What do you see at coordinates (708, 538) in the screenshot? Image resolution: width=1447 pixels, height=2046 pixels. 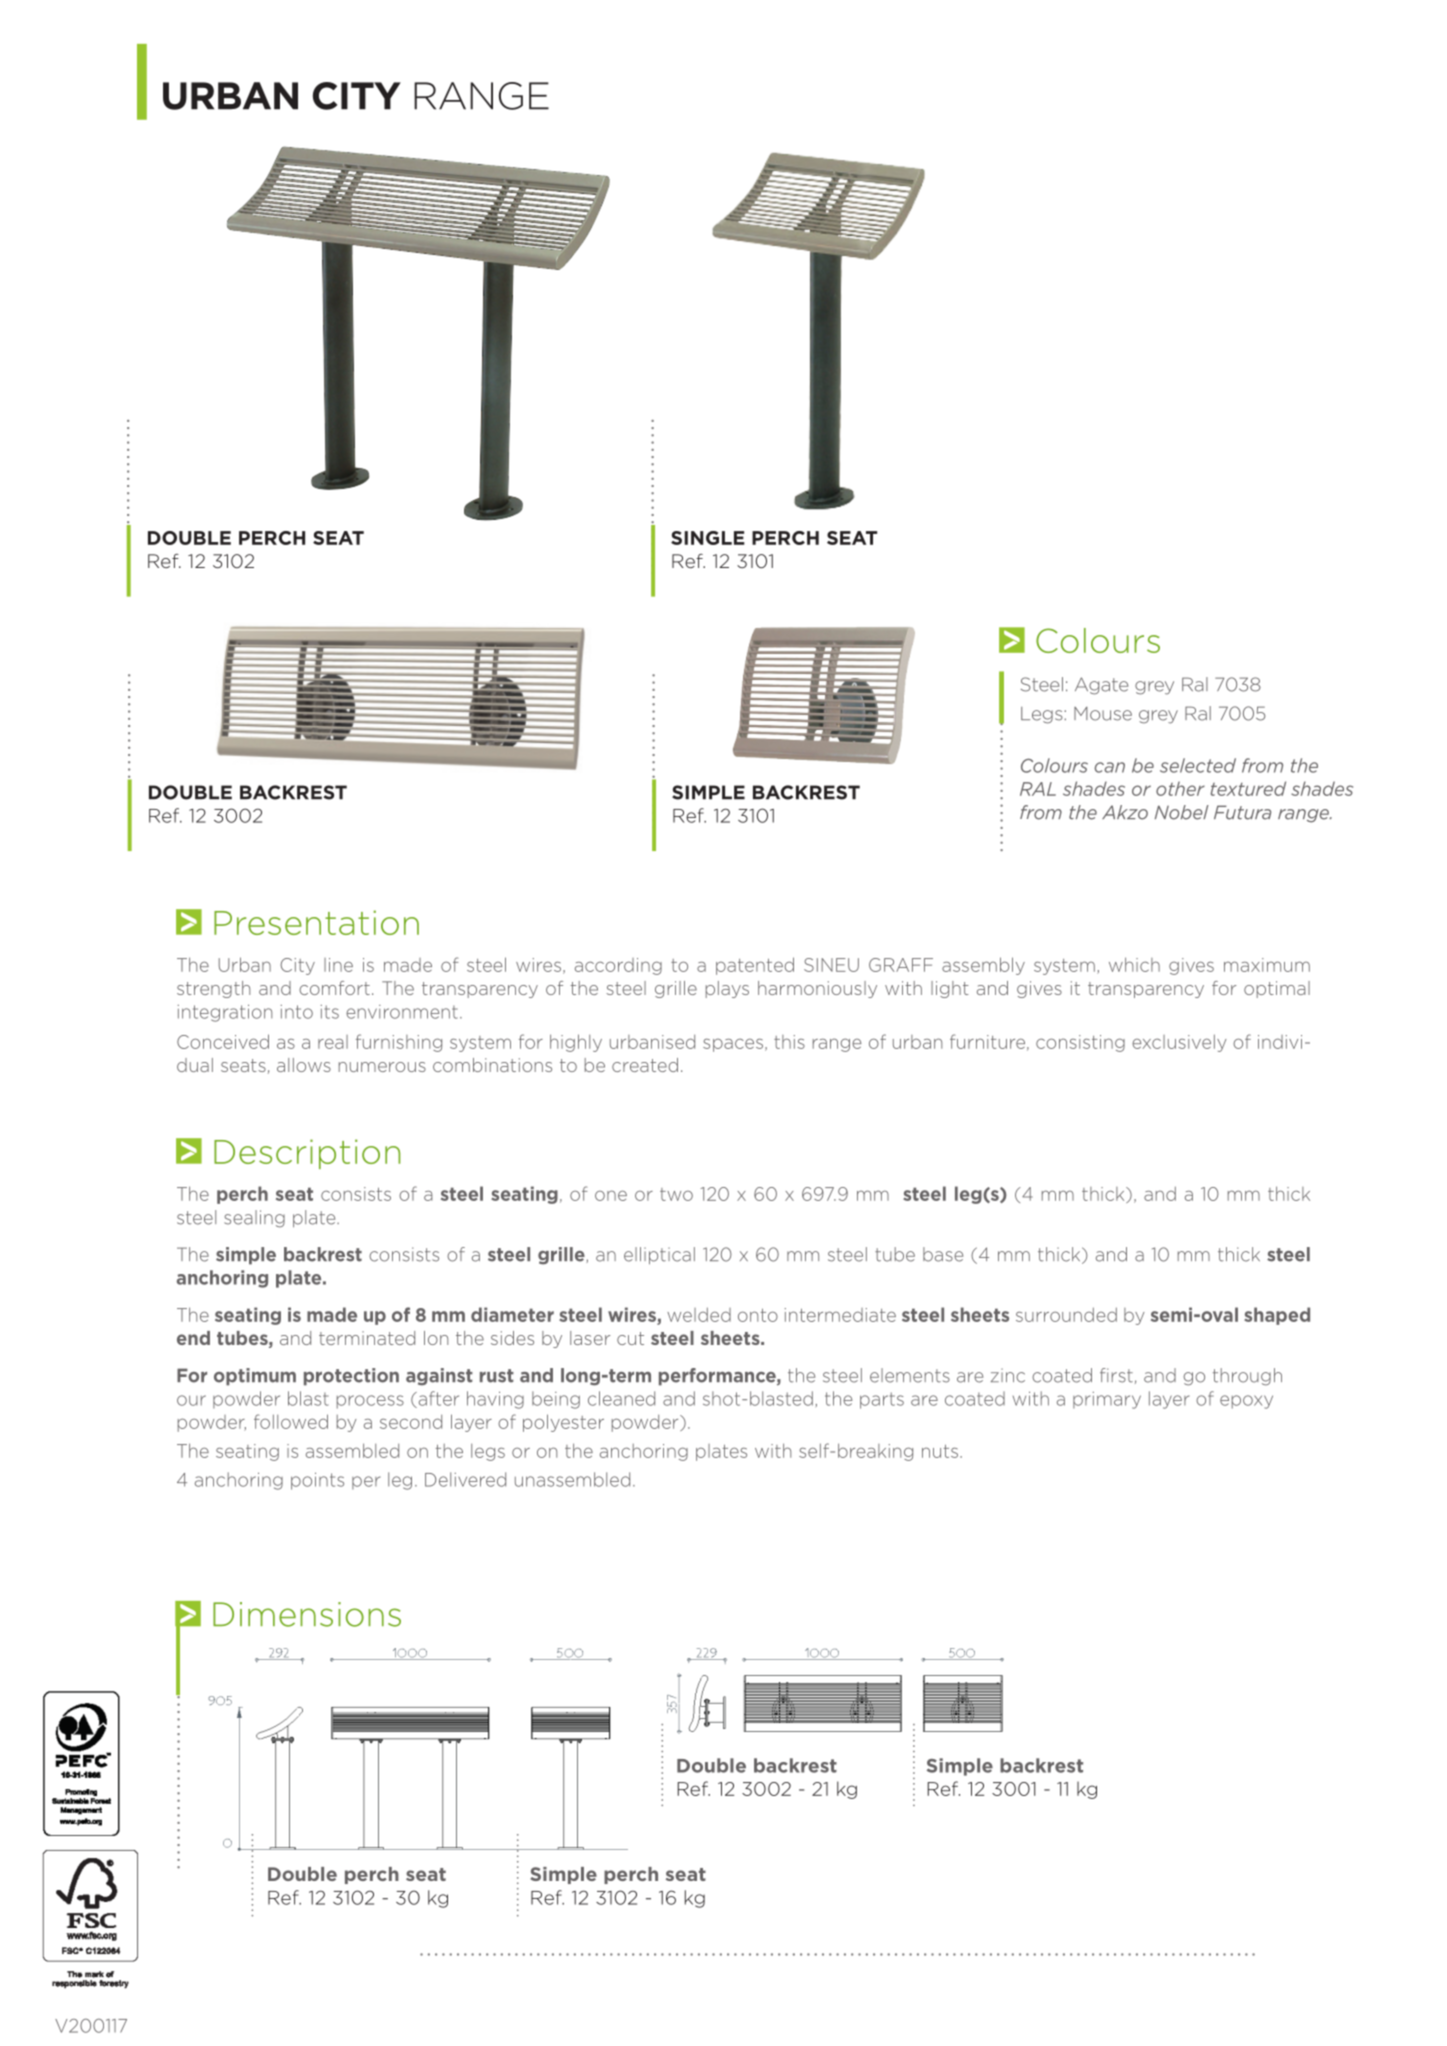 I see `SINGLE` at bounding box center [708, 538].
